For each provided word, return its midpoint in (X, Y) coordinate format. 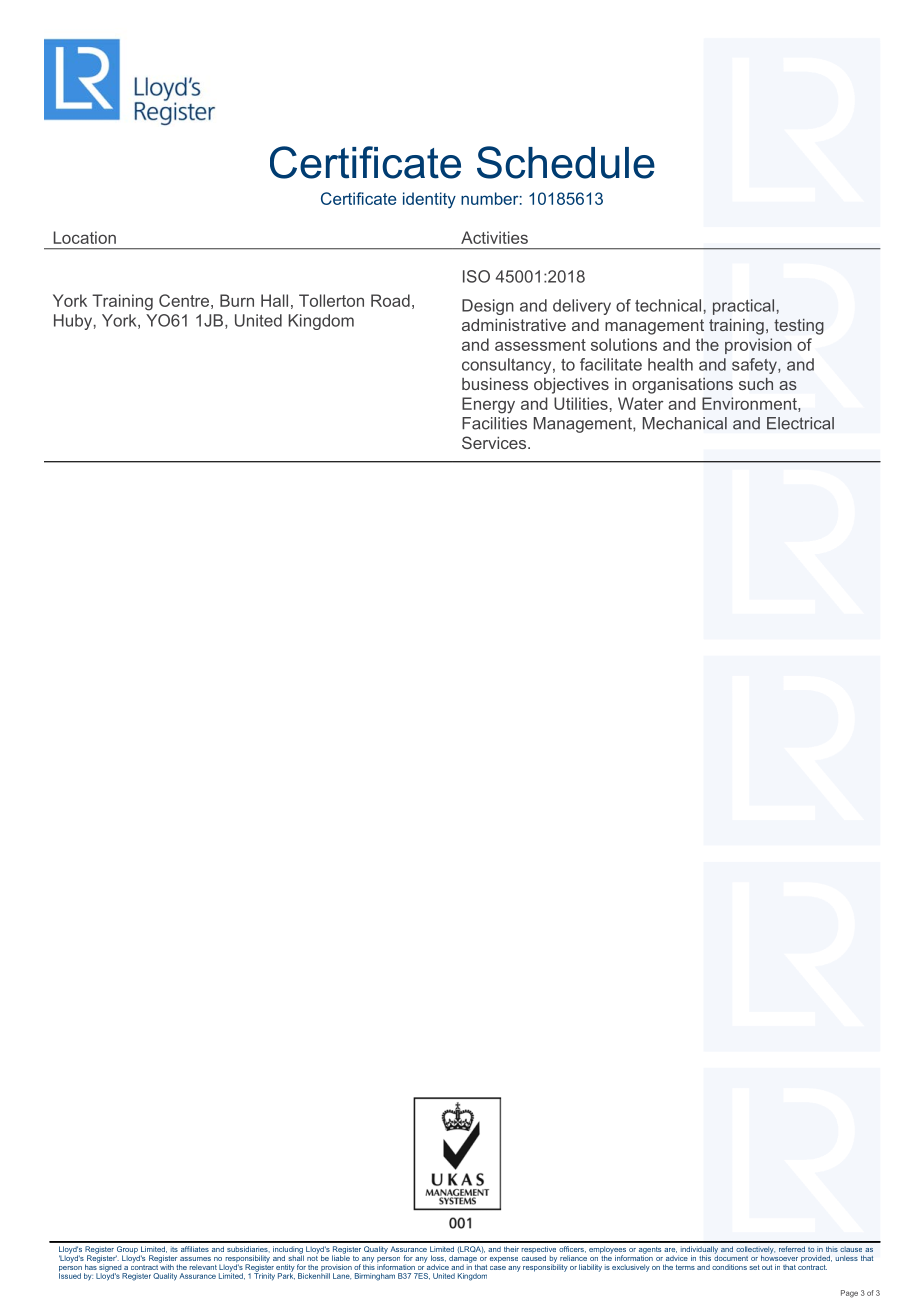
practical (743, 307)
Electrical (800, 423)
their (511, 1249)
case (498, 1268)
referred (792, 1249)
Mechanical (685, 423)
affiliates (195, 1249)
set (755, 1267)
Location (85, 237)
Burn (237, 300)
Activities (494, 237)
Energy (488, 405)
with (166, 1266)
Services (495, 442)
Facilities (494, 423)
